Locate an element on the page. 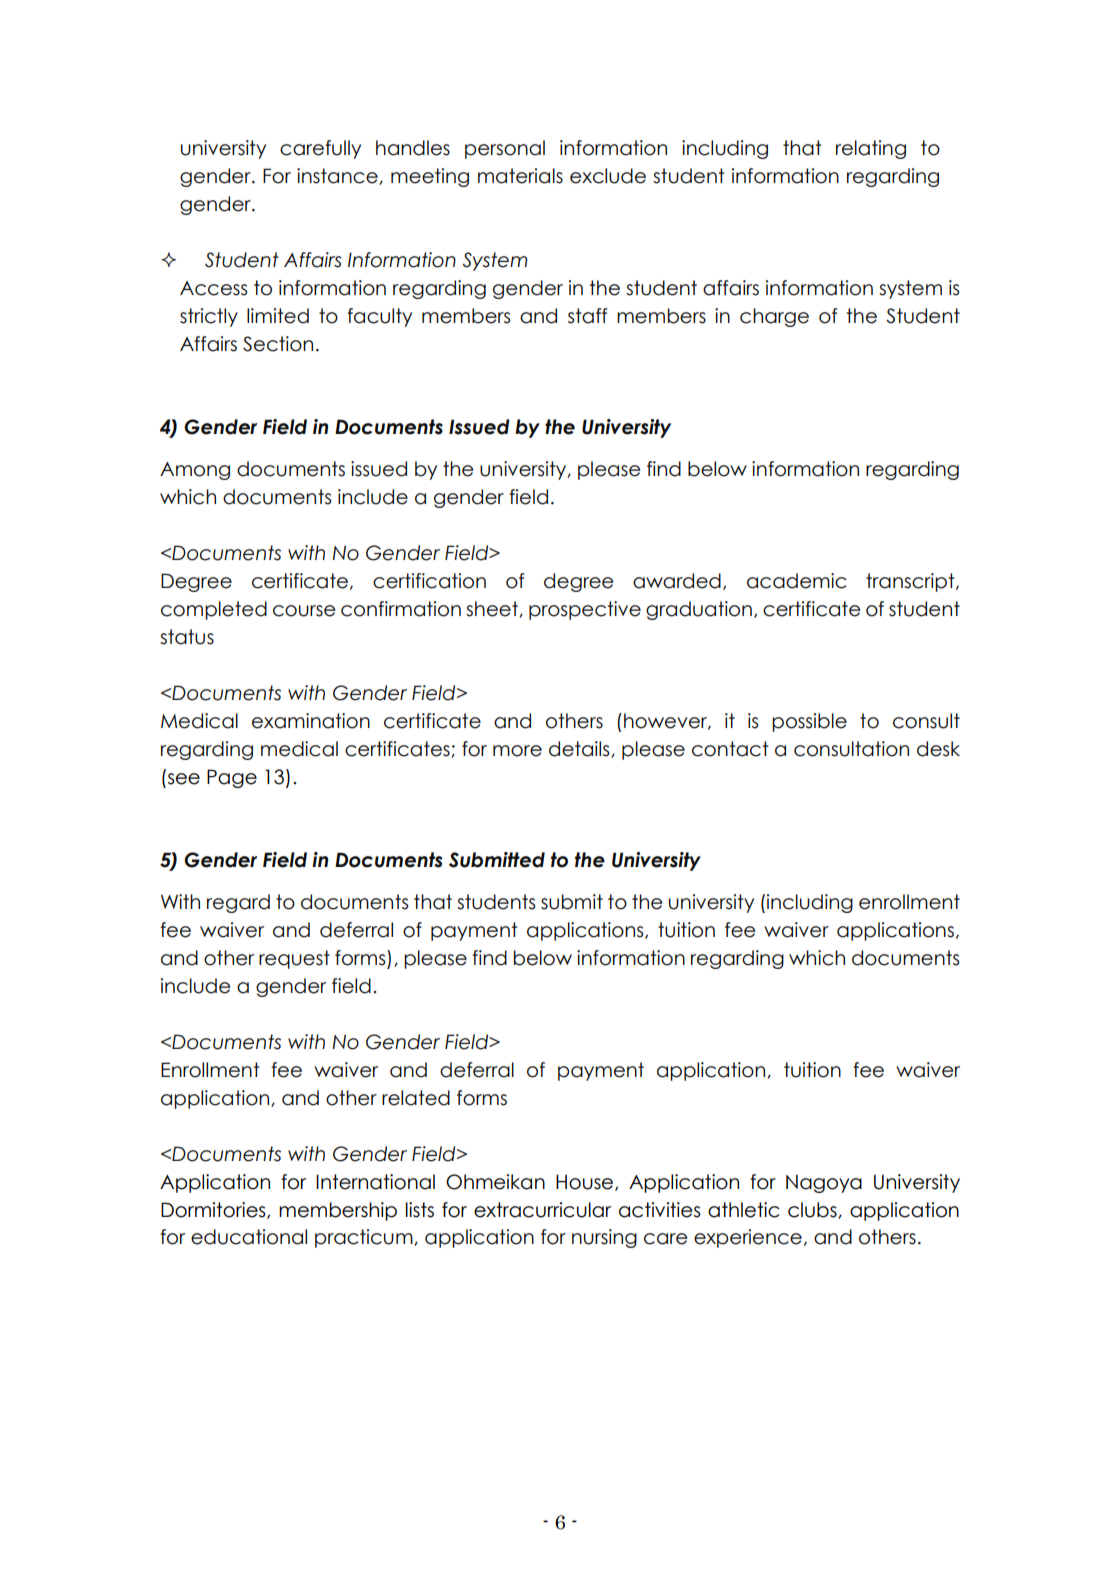 Image resolution: width=1120 pixels, height=1584 pixels. materials is located at coordinates (520, 176).
